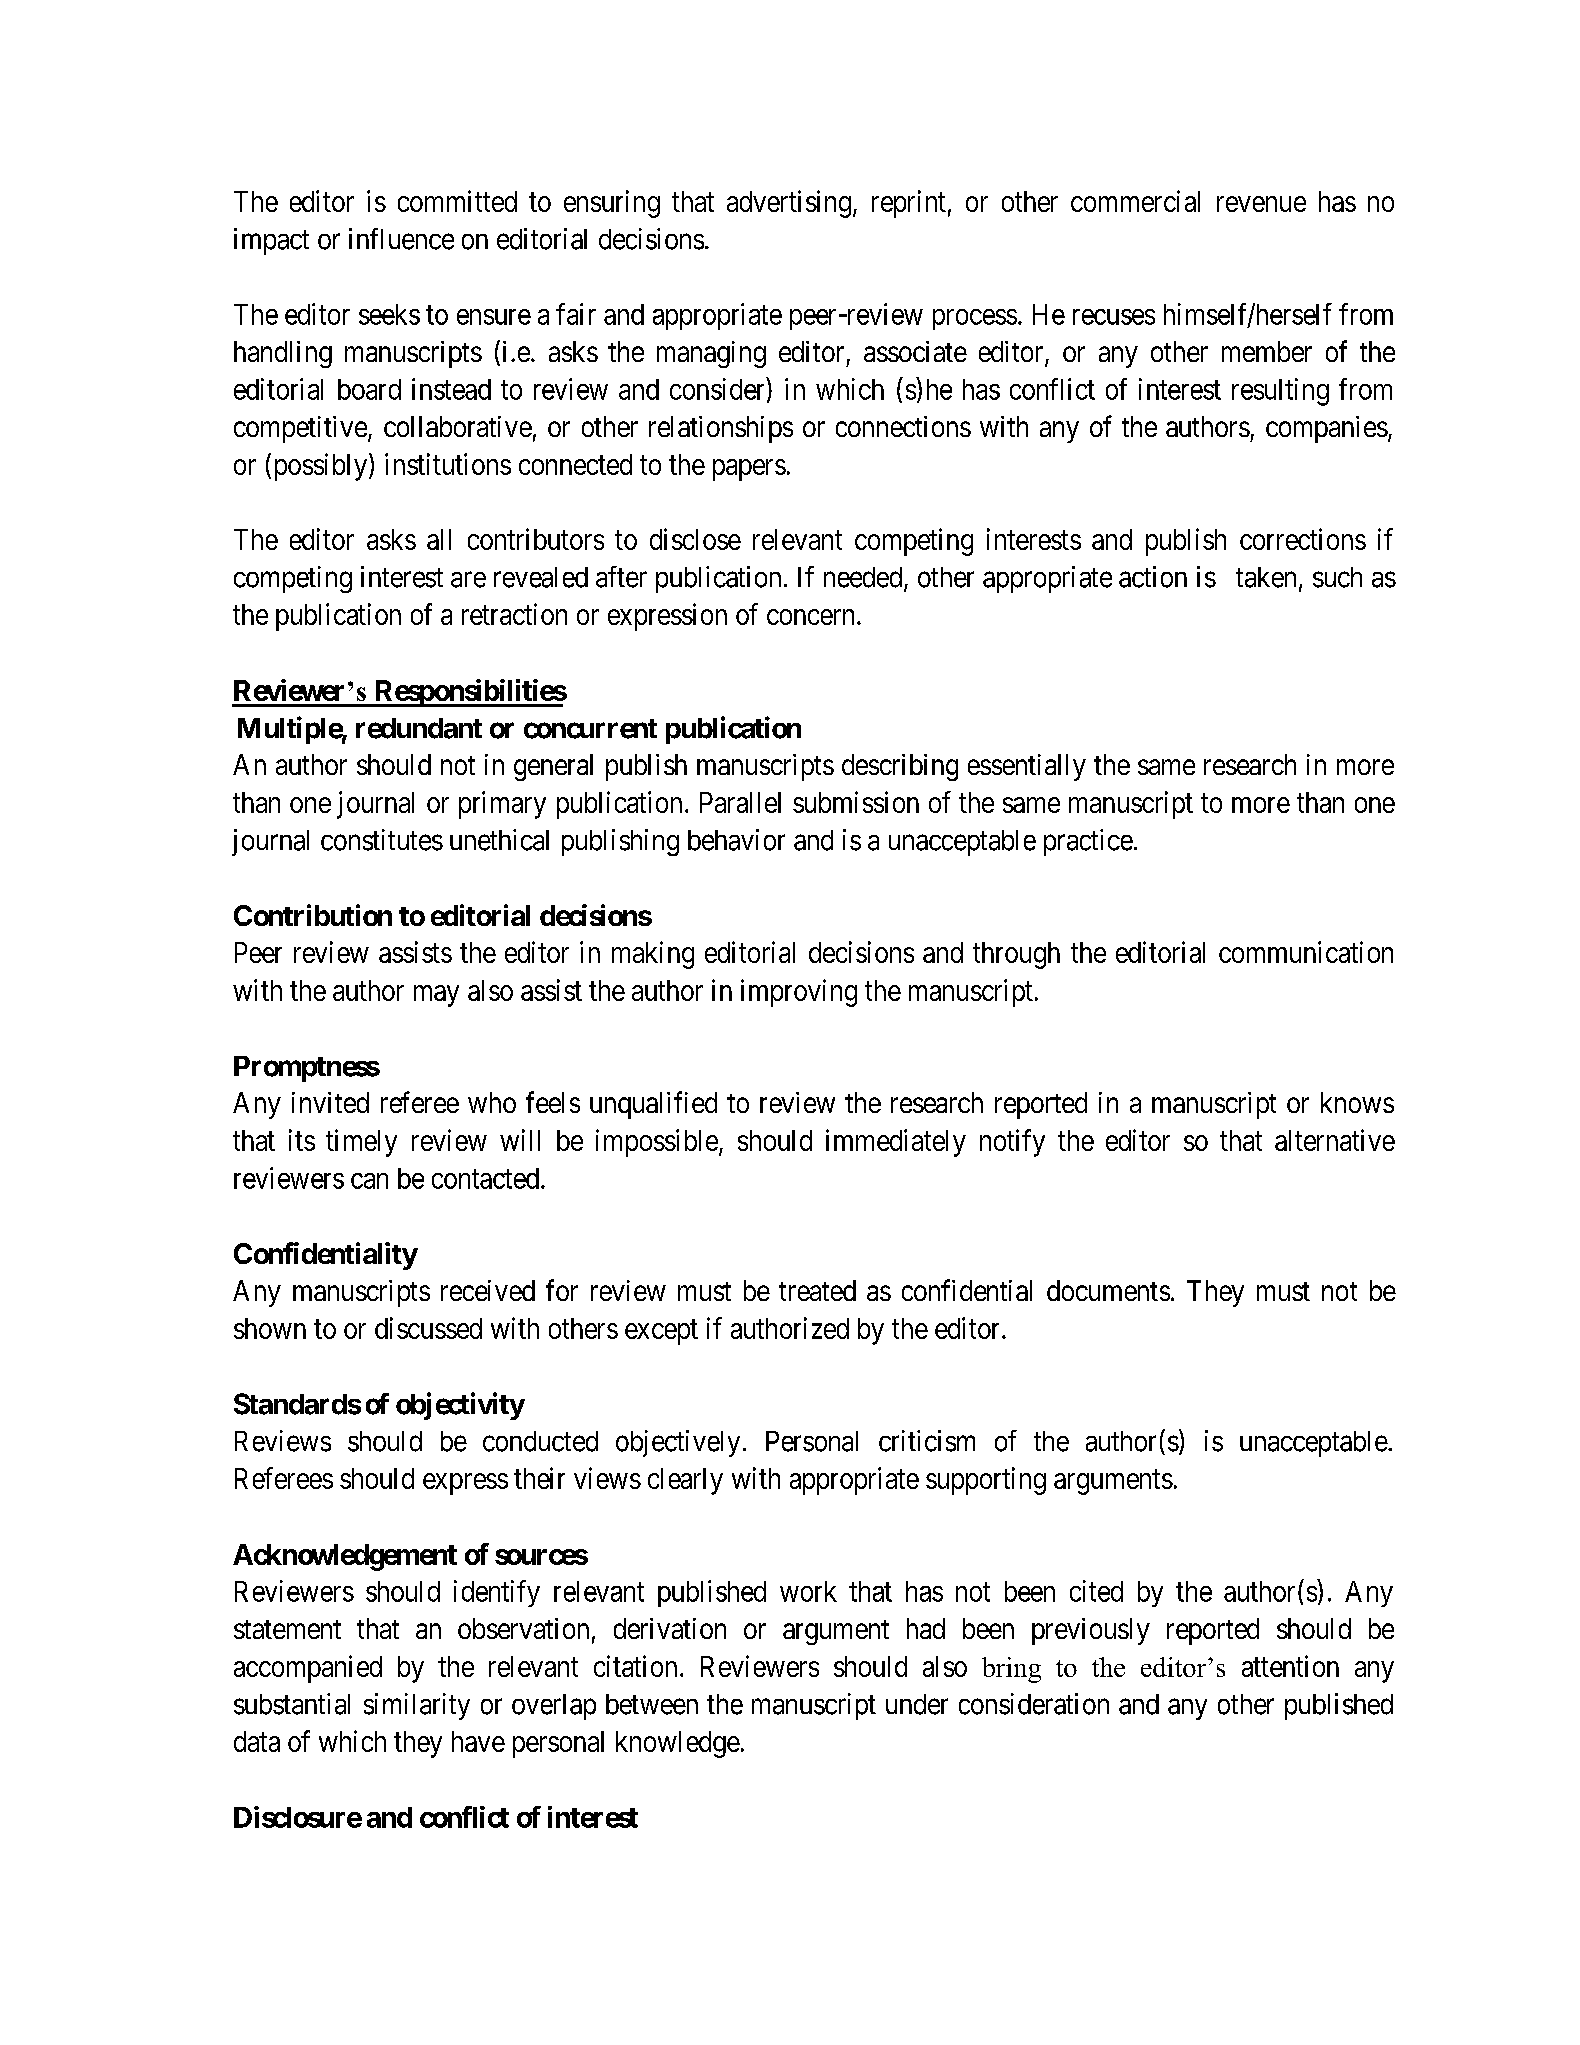  Describe the element at coordinates (917, 1704) in the screenshot. I see `under` at that location.
